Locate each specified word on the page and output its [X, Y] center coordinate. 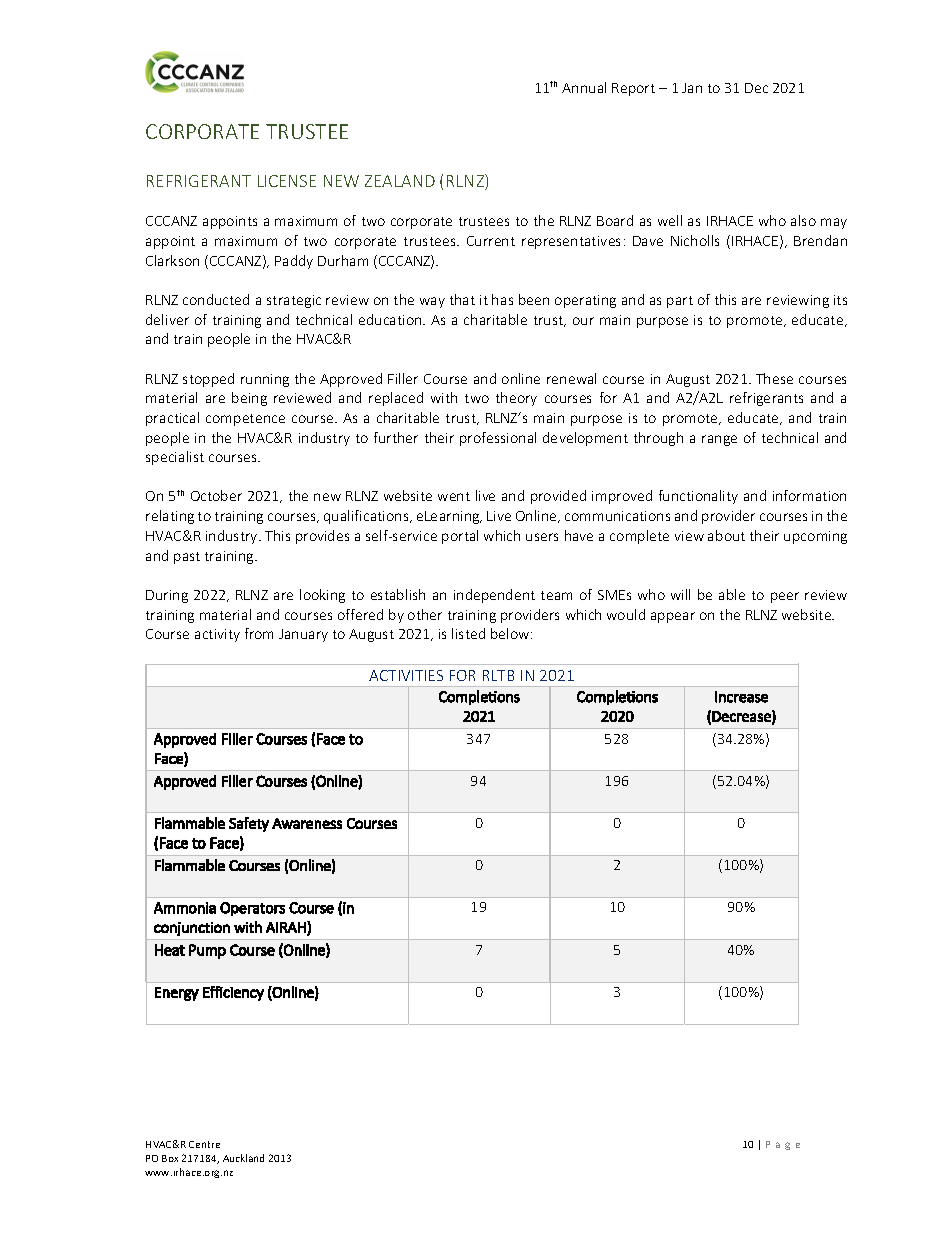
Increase [741, 697]
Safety [249, 824]
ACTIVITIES [406, 675]
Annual [584, 87]
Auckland [243, 1158]
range [719, 440]
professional [498, 439]
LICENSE [287, 181]
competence [245, 420]
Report [633, 89]
